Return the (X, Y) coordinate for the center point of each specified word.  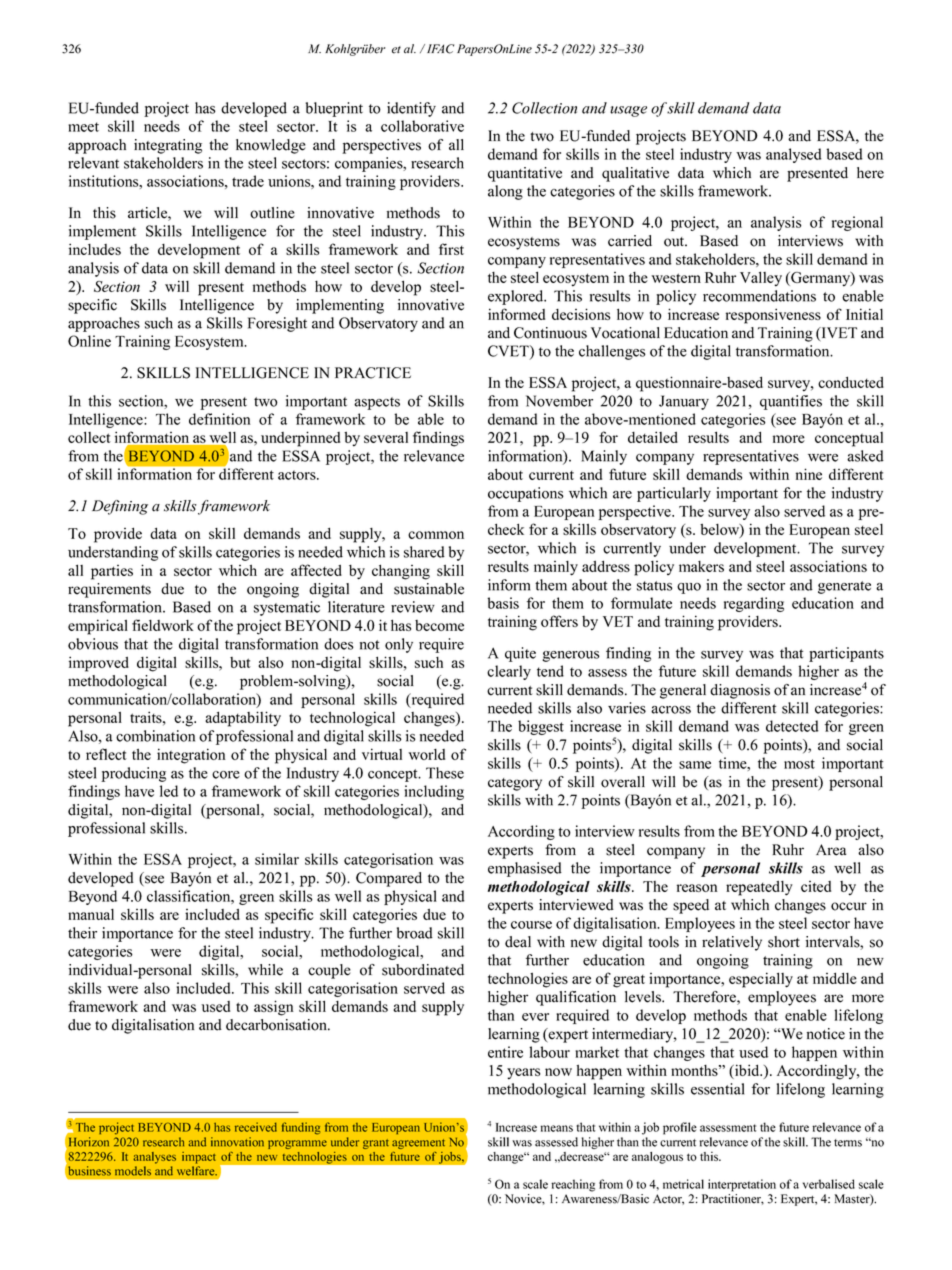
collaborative (422, 126)
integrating (168, 146)
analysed (794, 155)
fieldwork (163, 625)
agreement (418, 1144)
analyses (154, 1158)
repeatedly (759, 888)
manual (91, 914)
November (559, 401)
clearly (509, 672)
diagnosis (740, 691)
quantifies (791, 402)
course (531, 925)
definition (220, 419)
